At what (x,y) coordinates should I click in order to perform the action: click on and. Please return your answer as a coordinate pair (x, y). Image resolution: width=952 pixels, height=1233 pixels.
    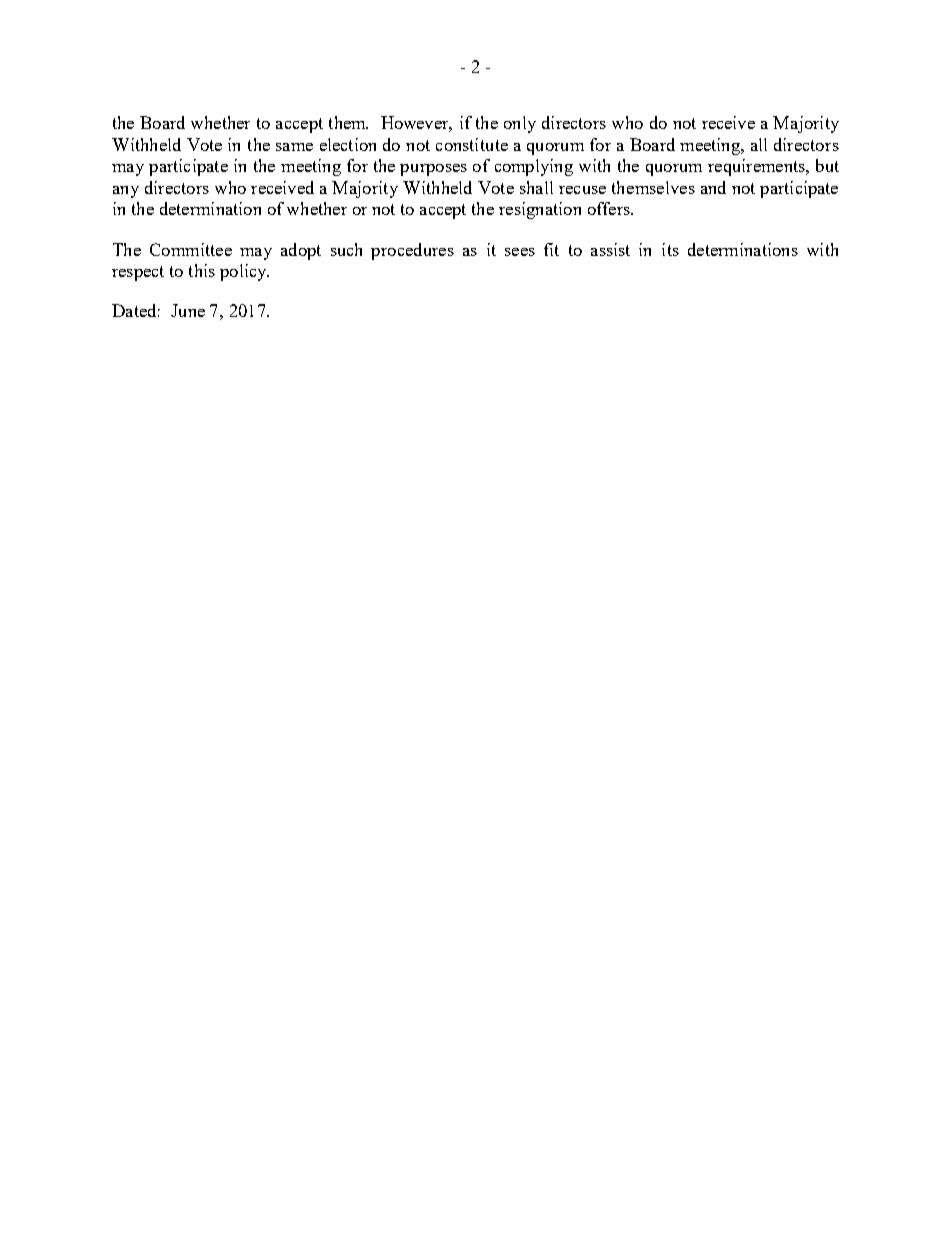
    Looking at the image, I should click on (713, 187).
